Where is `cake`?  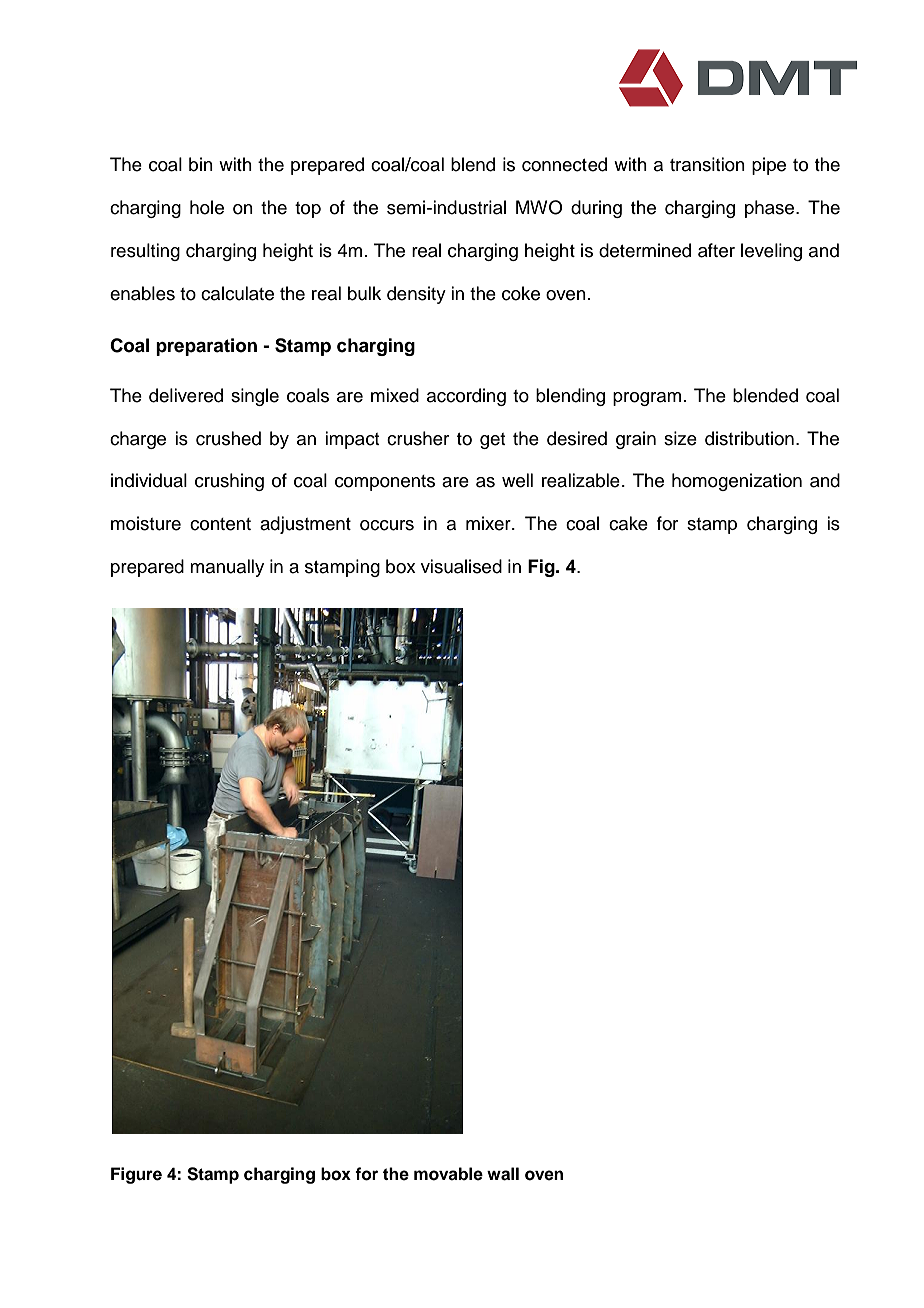
cake is located at coordinates (628, 523).
